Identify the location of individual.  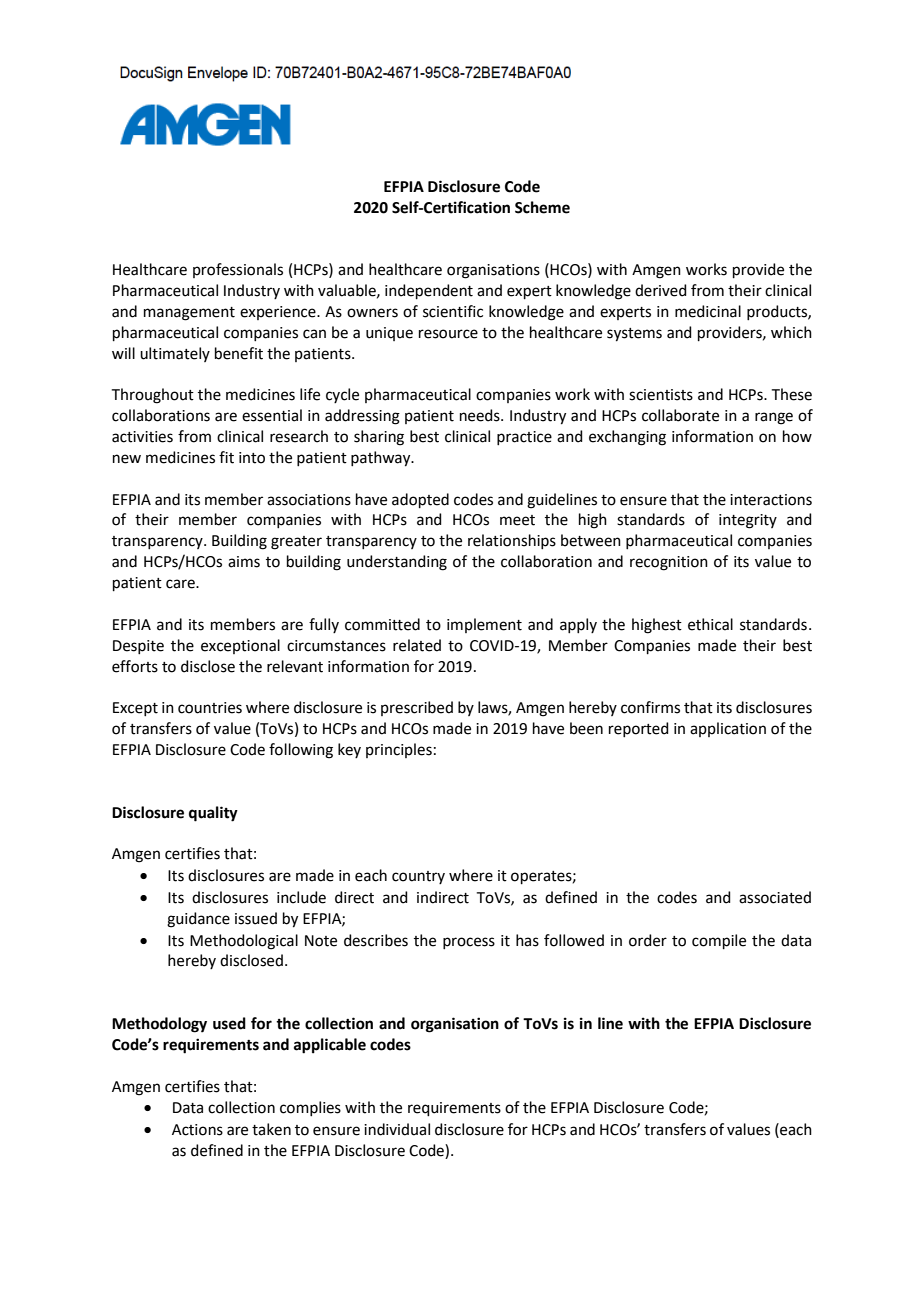
(397, 1129).
